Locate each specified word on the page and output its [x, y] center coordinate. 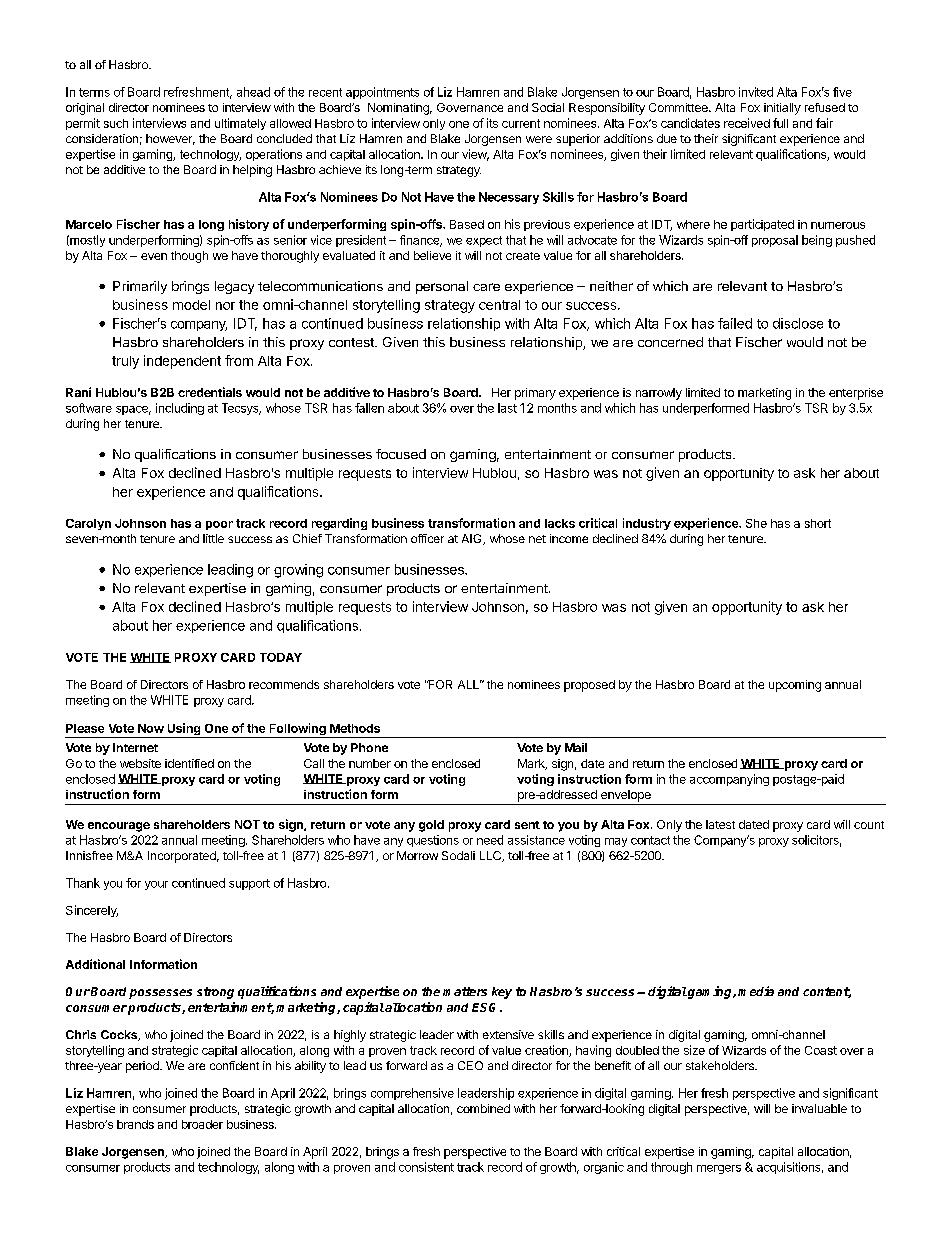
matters [465, 991]
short [818, 523]
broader [202, 1124]
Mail [576, 747]
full [780, 123]
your [156, 885]
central [499, 305]
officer [427, 538]
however [170, 139]
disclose [798, 323]
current [521, 123]
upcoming [795, 686]
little [213, 538]
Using [184, 730]
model [191, 305]
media [756, 991]
